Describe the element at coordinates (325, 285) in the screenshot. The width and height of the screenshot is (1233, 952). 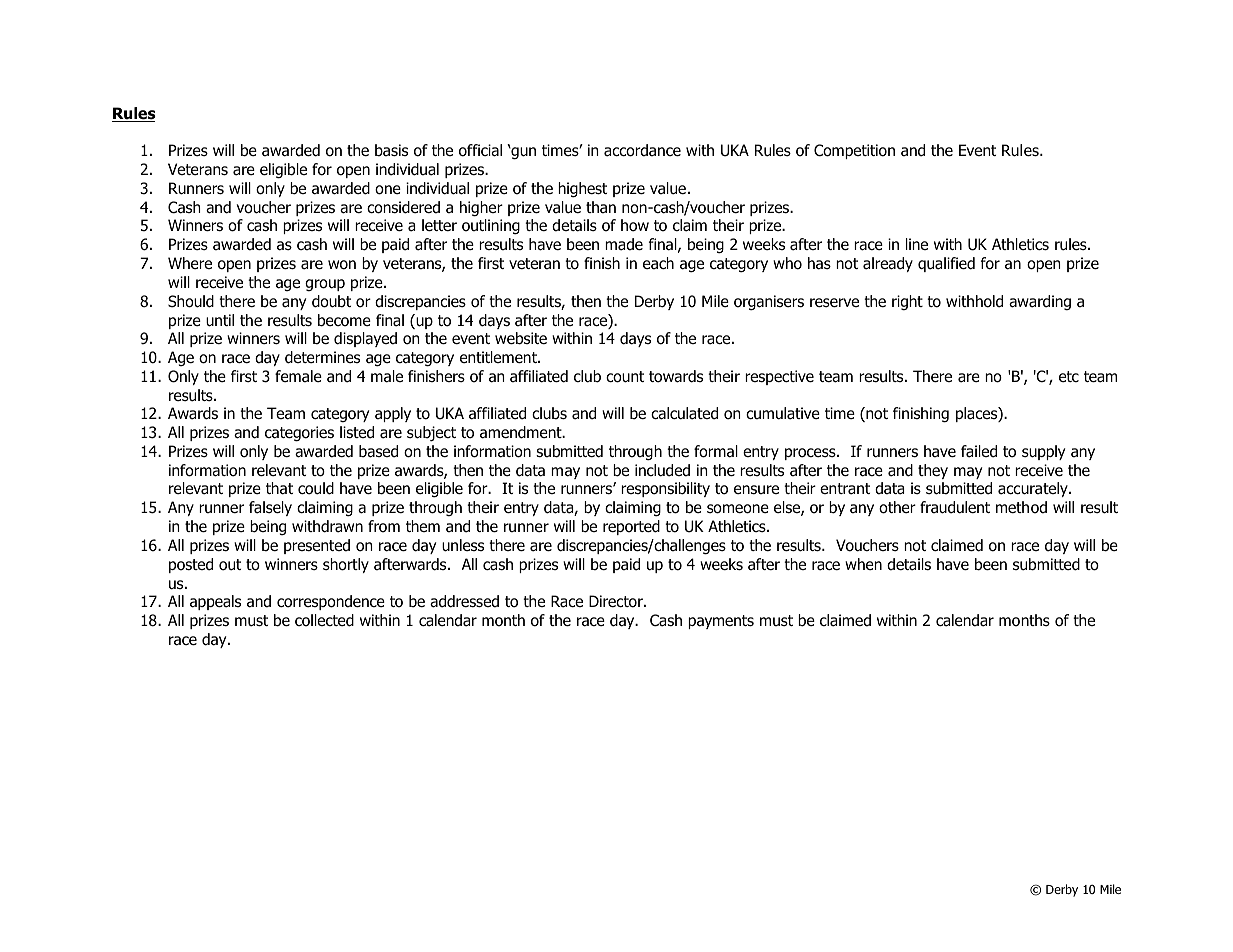
I see `group` at that location.
